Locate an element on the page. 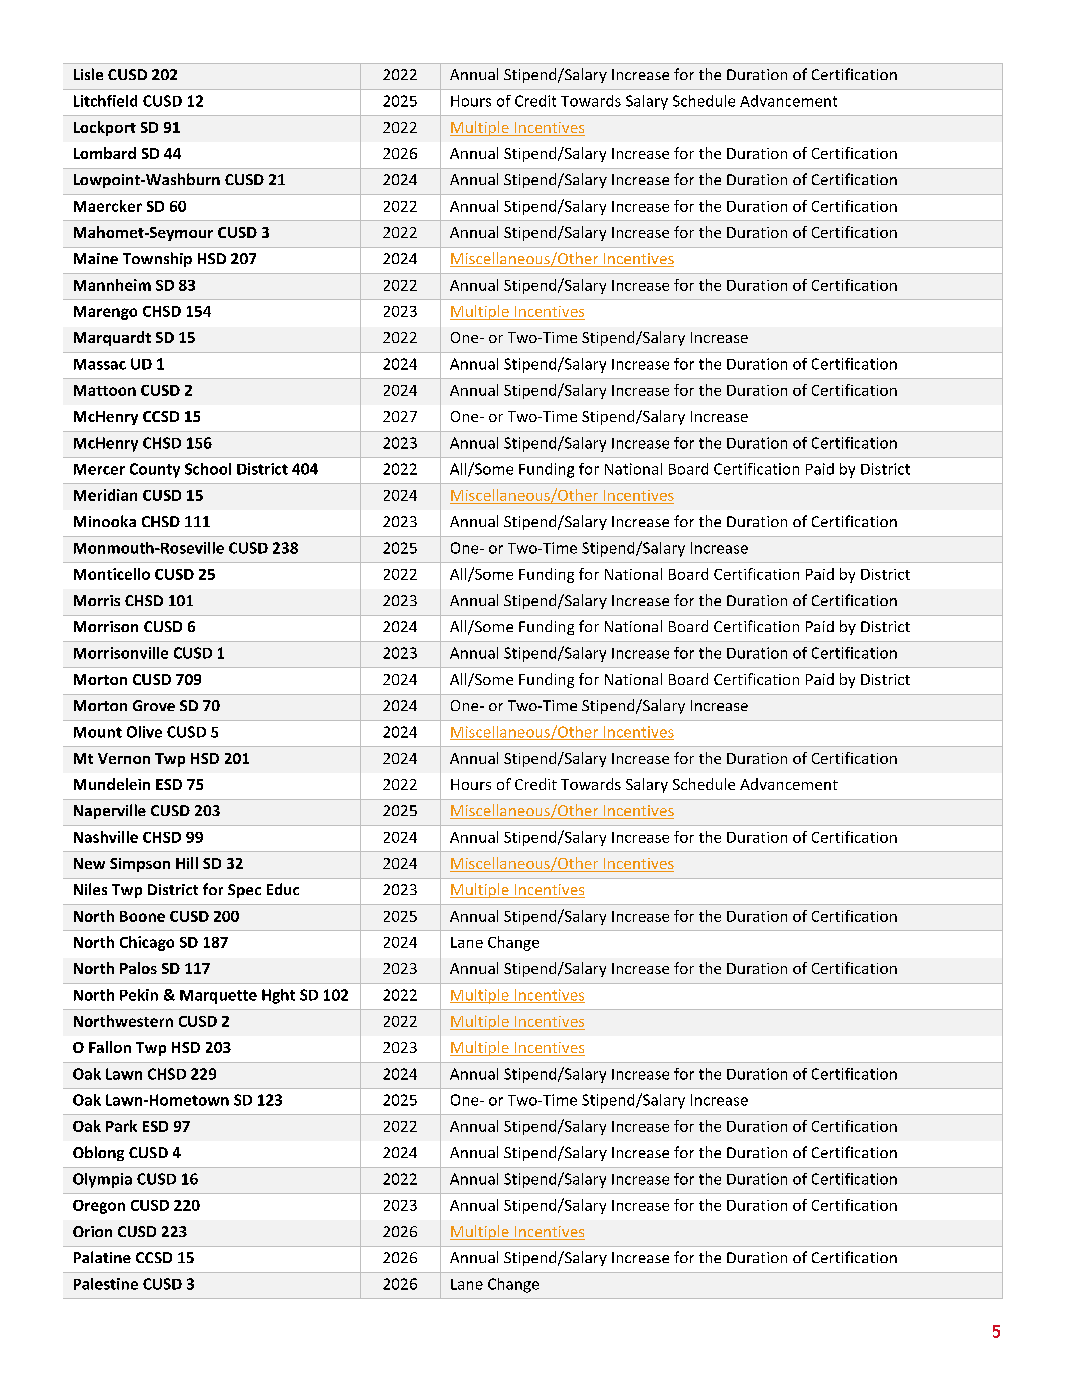 This page has height=1379, width=1065. Chicago is located at coordinates (147, 943).
